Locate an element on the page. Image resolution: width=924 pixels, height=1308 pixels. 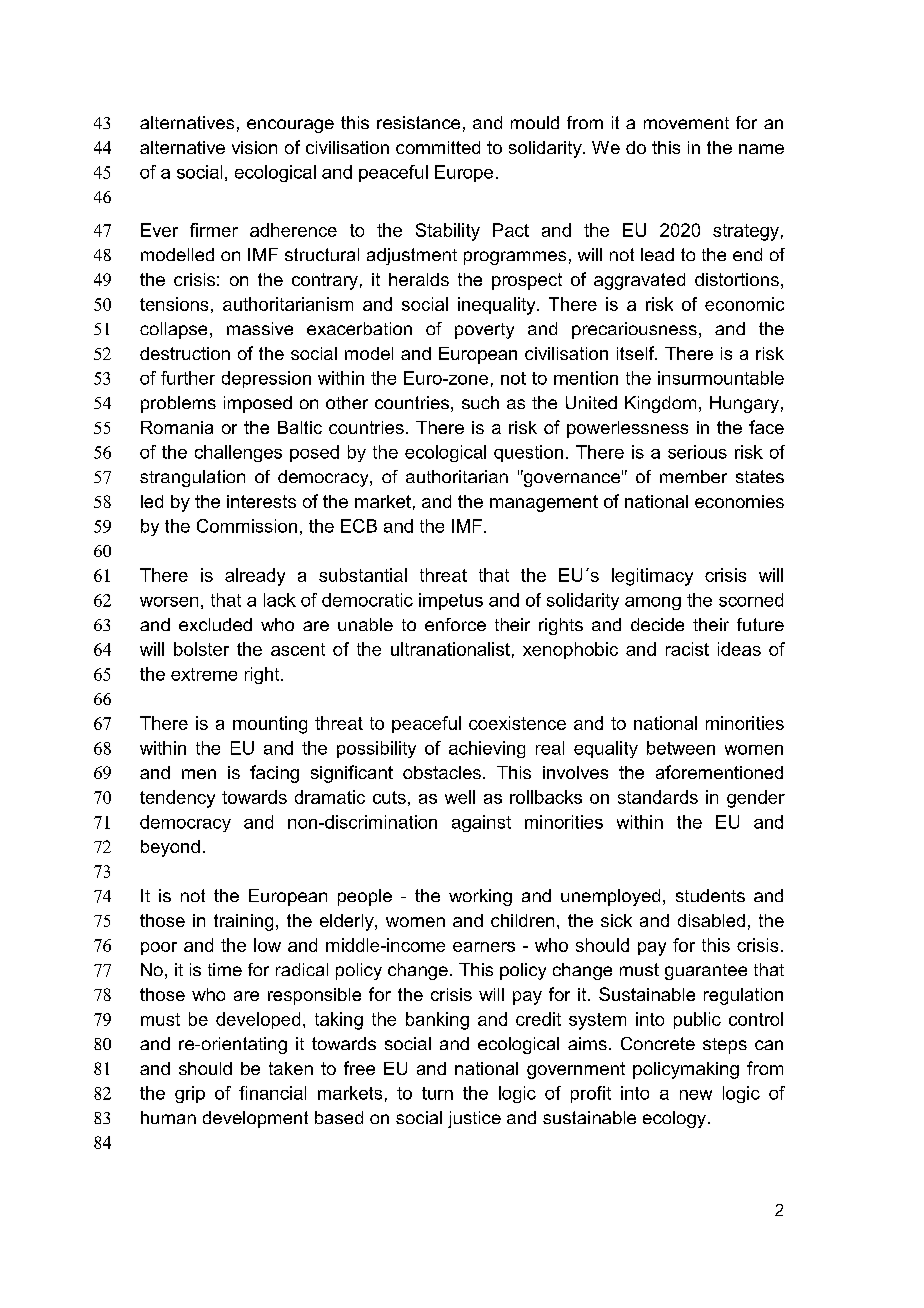
vision is located at coordinates (254, 147).
